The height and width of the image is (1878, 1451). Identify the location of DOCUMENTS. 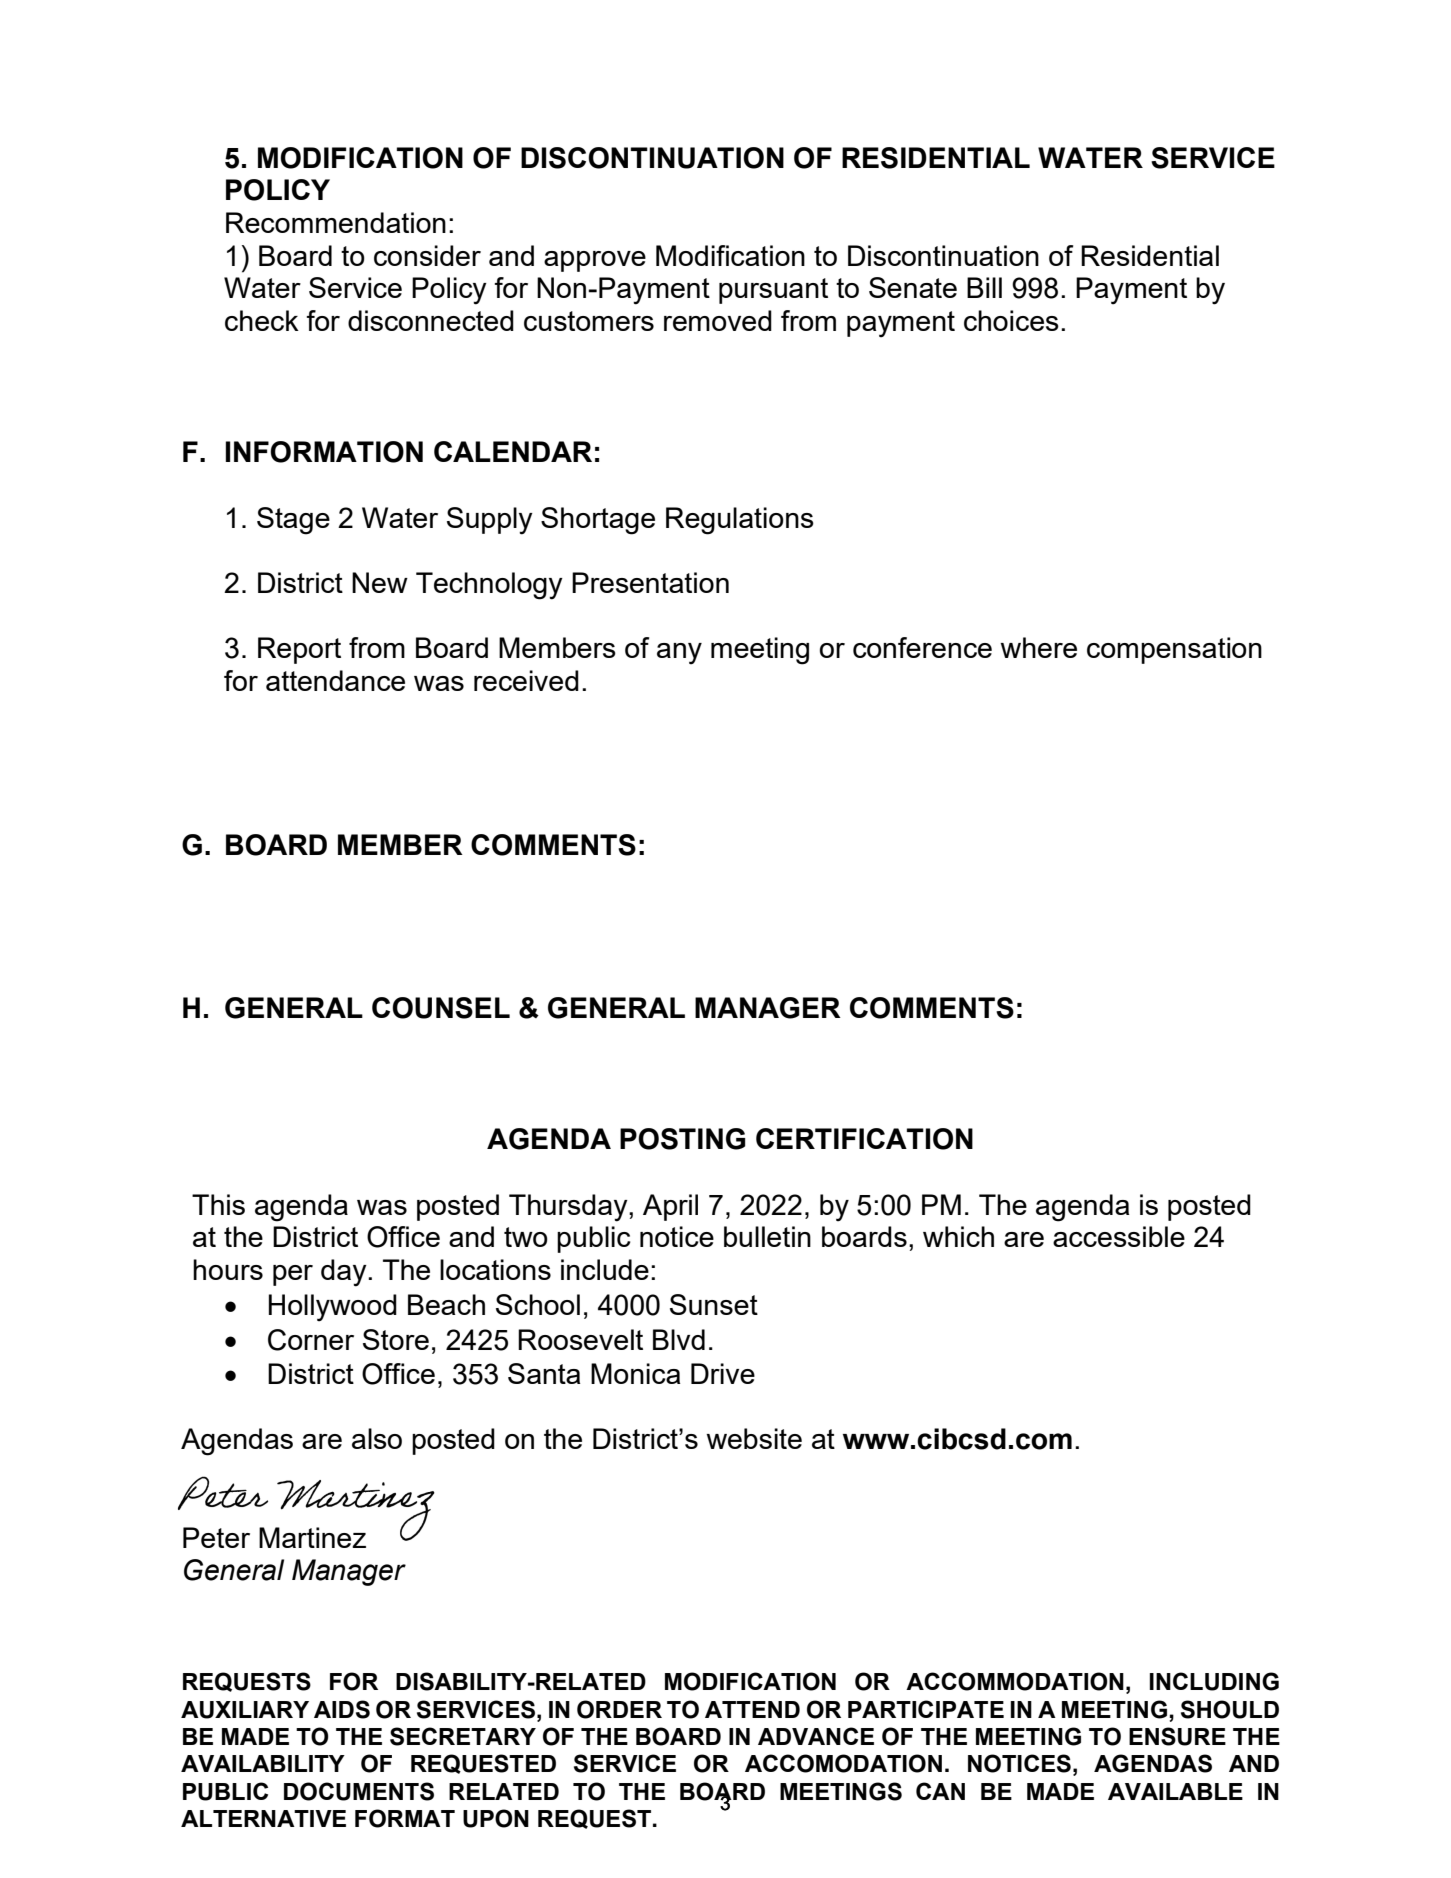
(359, 1791).
